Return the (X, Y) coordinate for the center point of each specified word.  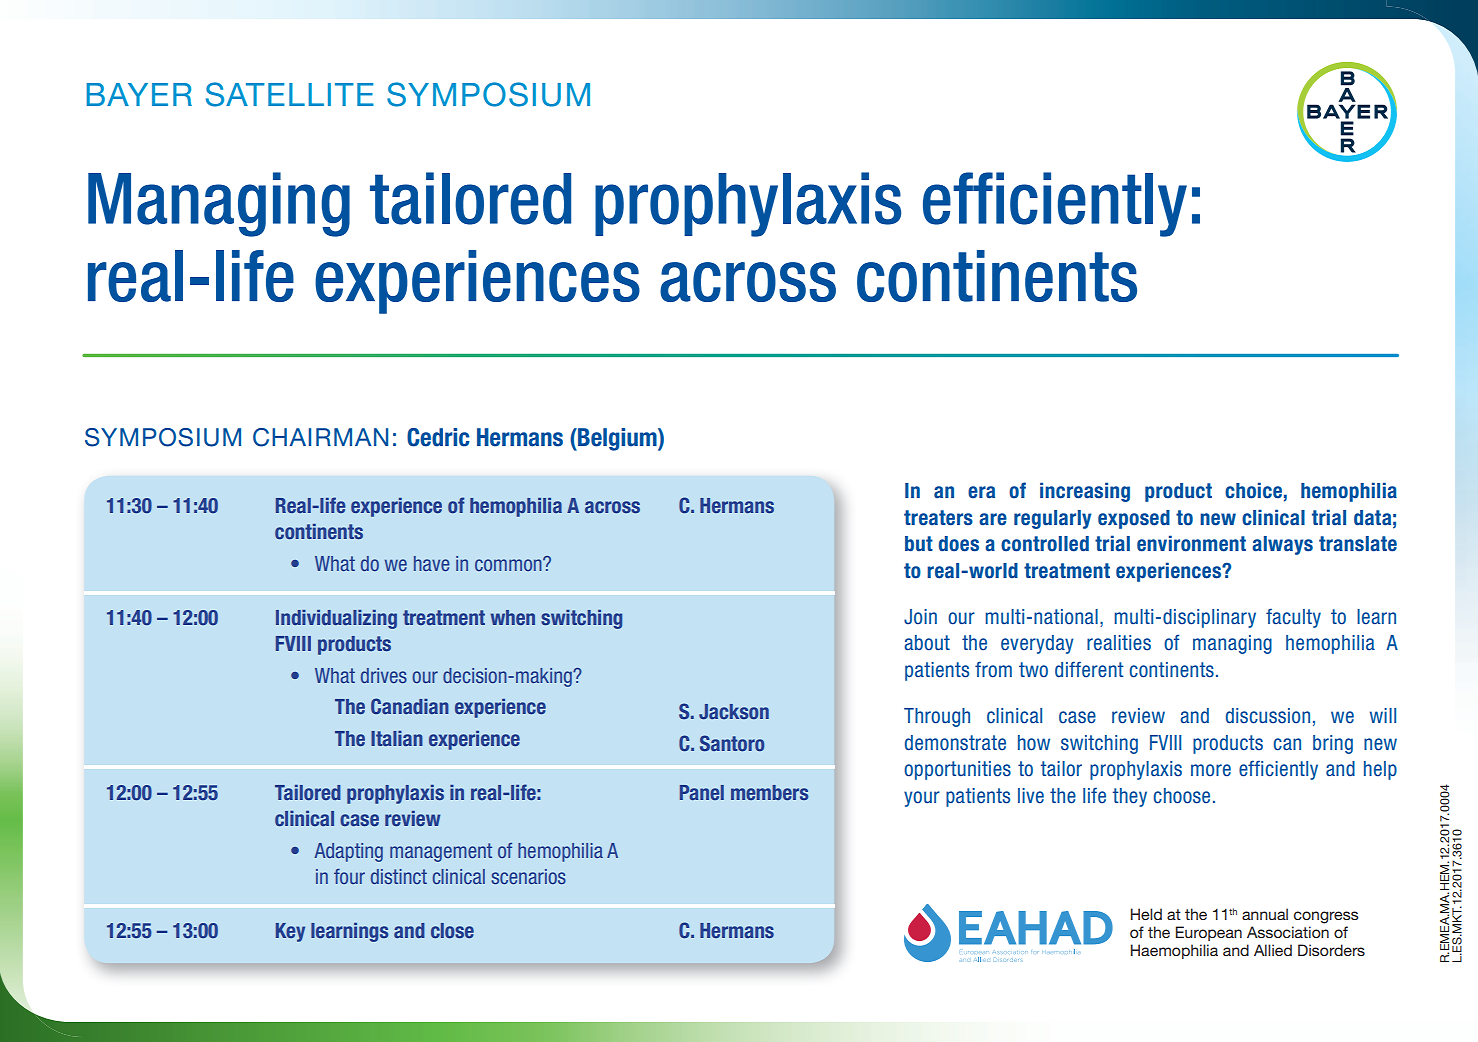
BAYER (139, 94)
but (919, 544)
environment (1191, 543)
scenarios (528, 876)
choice (1253, 490)
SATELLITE (290, 94)
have (432, 563)
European (1209, 933)
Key (290, 932)
